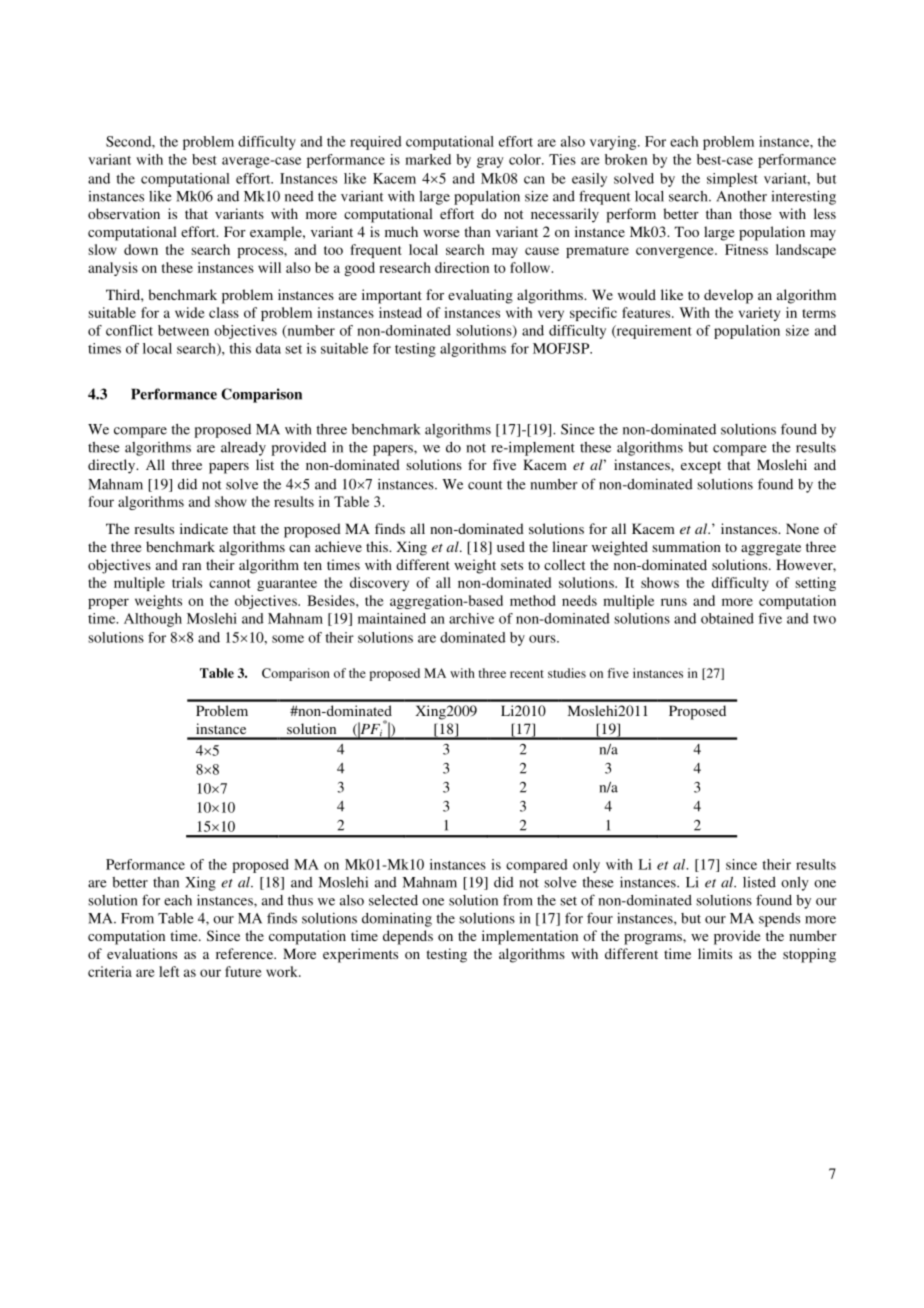 This screenshot has height=1308, width=924. Describe the element at coordinates (485, 485) in the screenshot. I see `count` at that location.
